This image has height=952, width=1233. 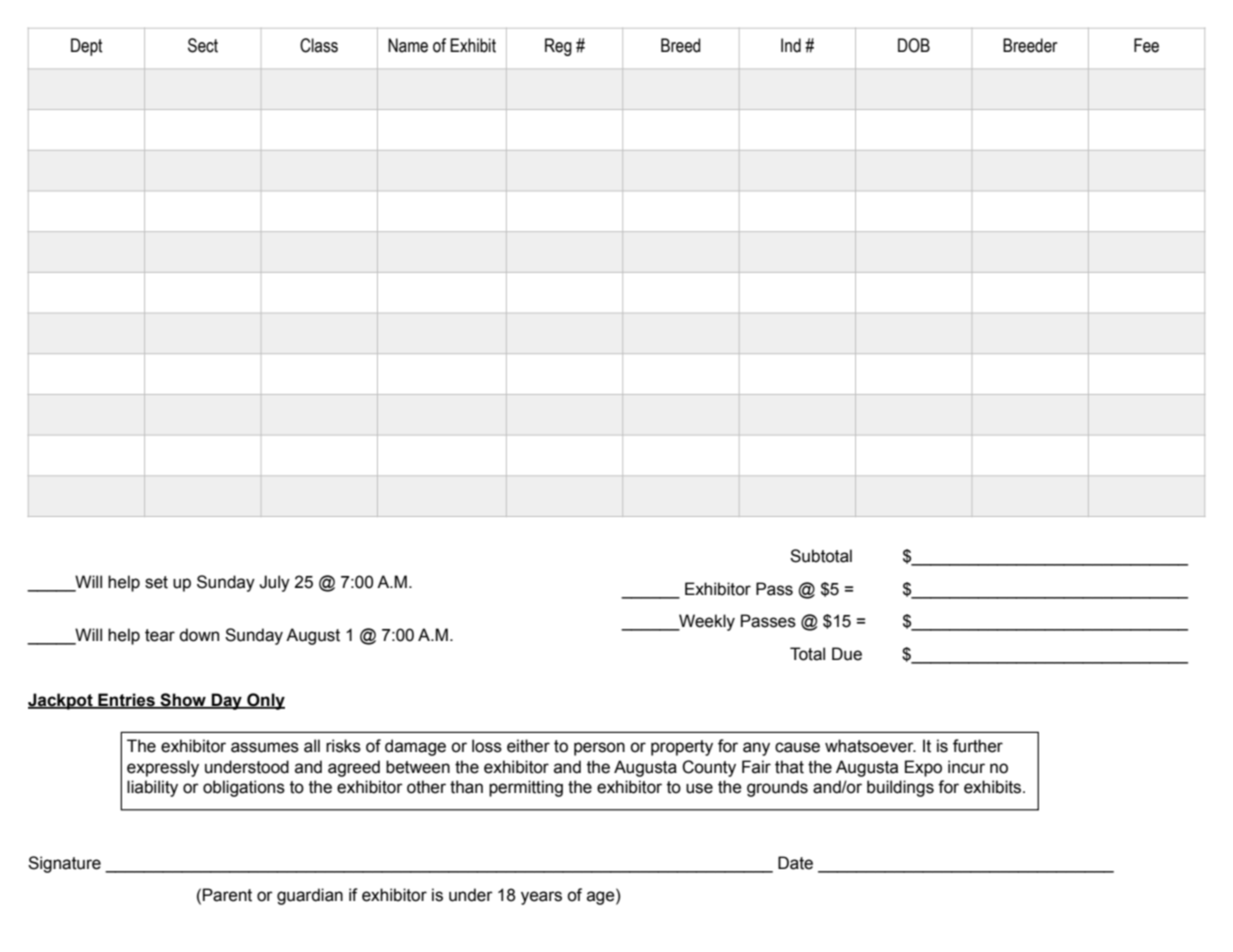 What do you see at coordinates (274, 583) in the image?
I see `July` at bounding box center [274, 583].
